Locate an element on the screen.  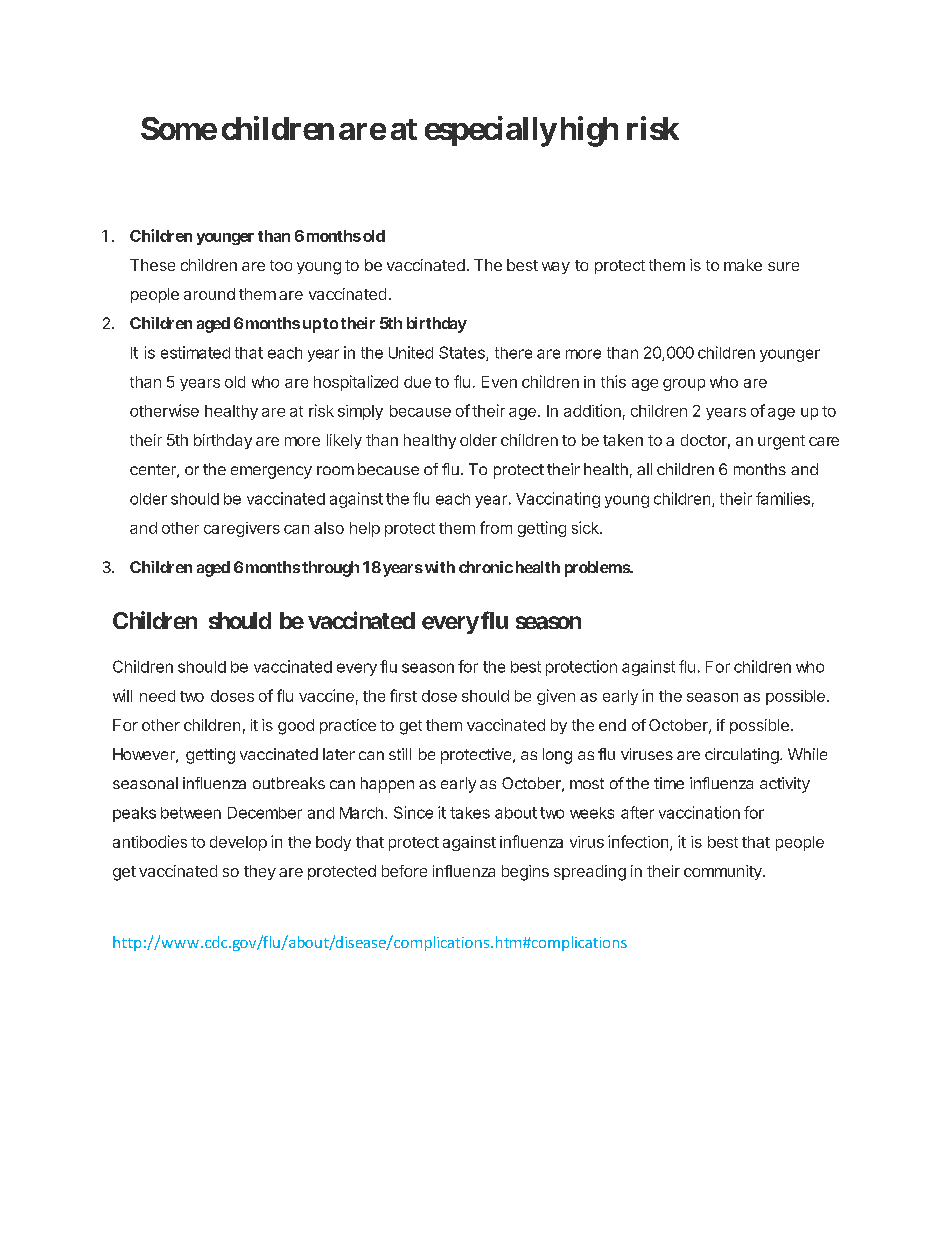
families is located at coordinates (783, 498).
